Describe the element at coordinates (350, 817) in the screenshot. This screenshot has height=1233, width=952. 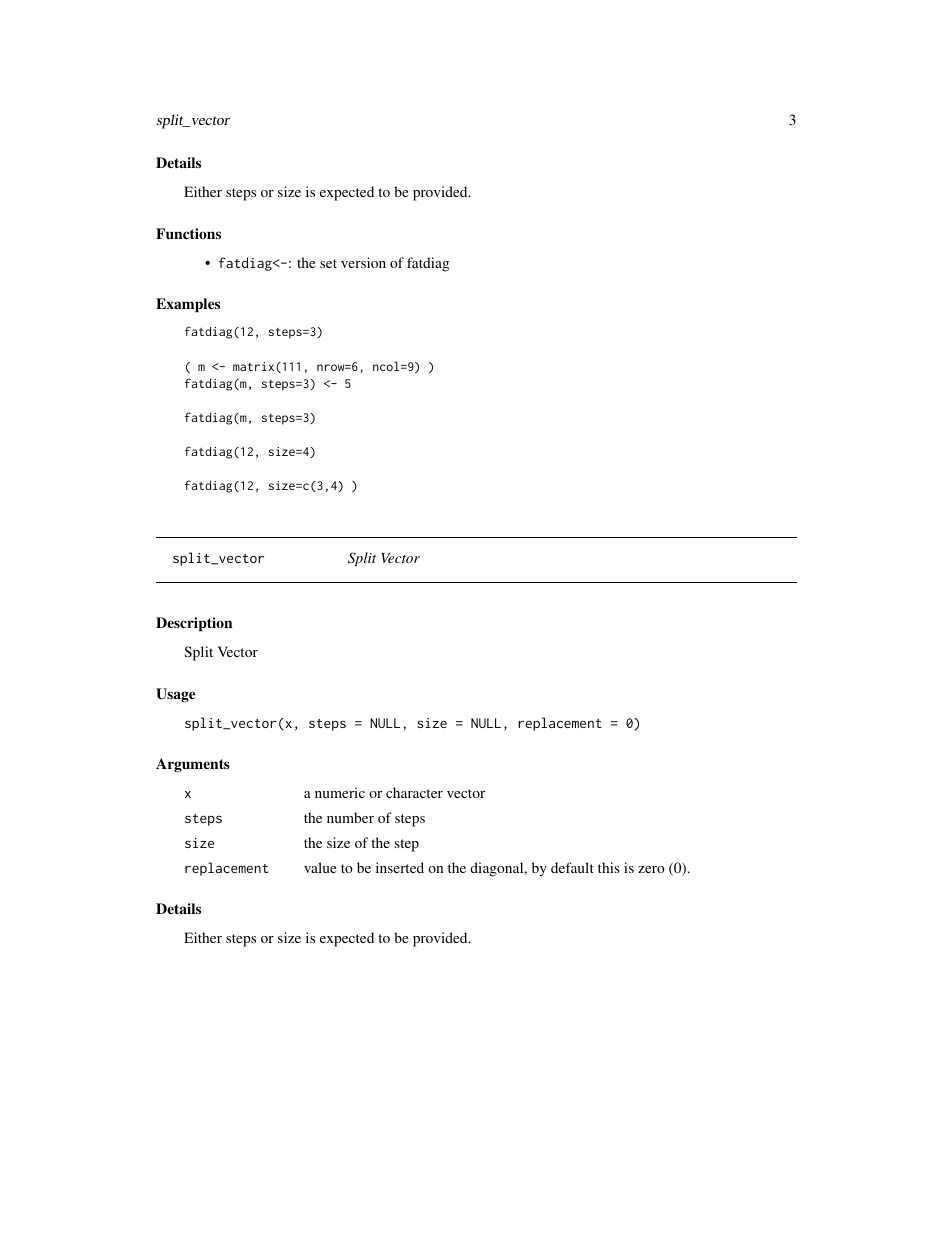
I see `number` at that location.
